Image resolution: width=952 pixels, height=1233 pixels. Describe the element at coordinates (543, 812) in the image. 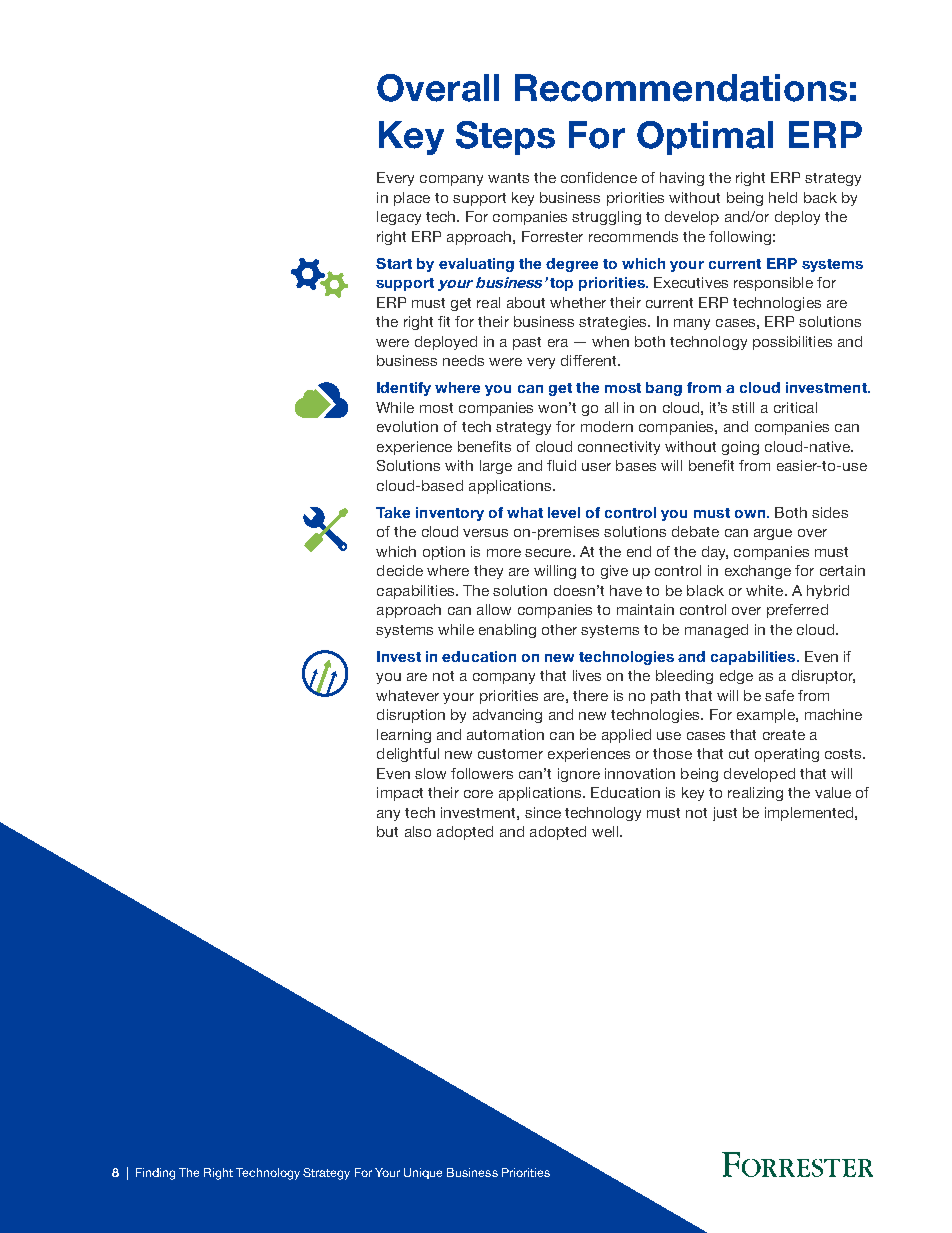

I see `since` at that location.
